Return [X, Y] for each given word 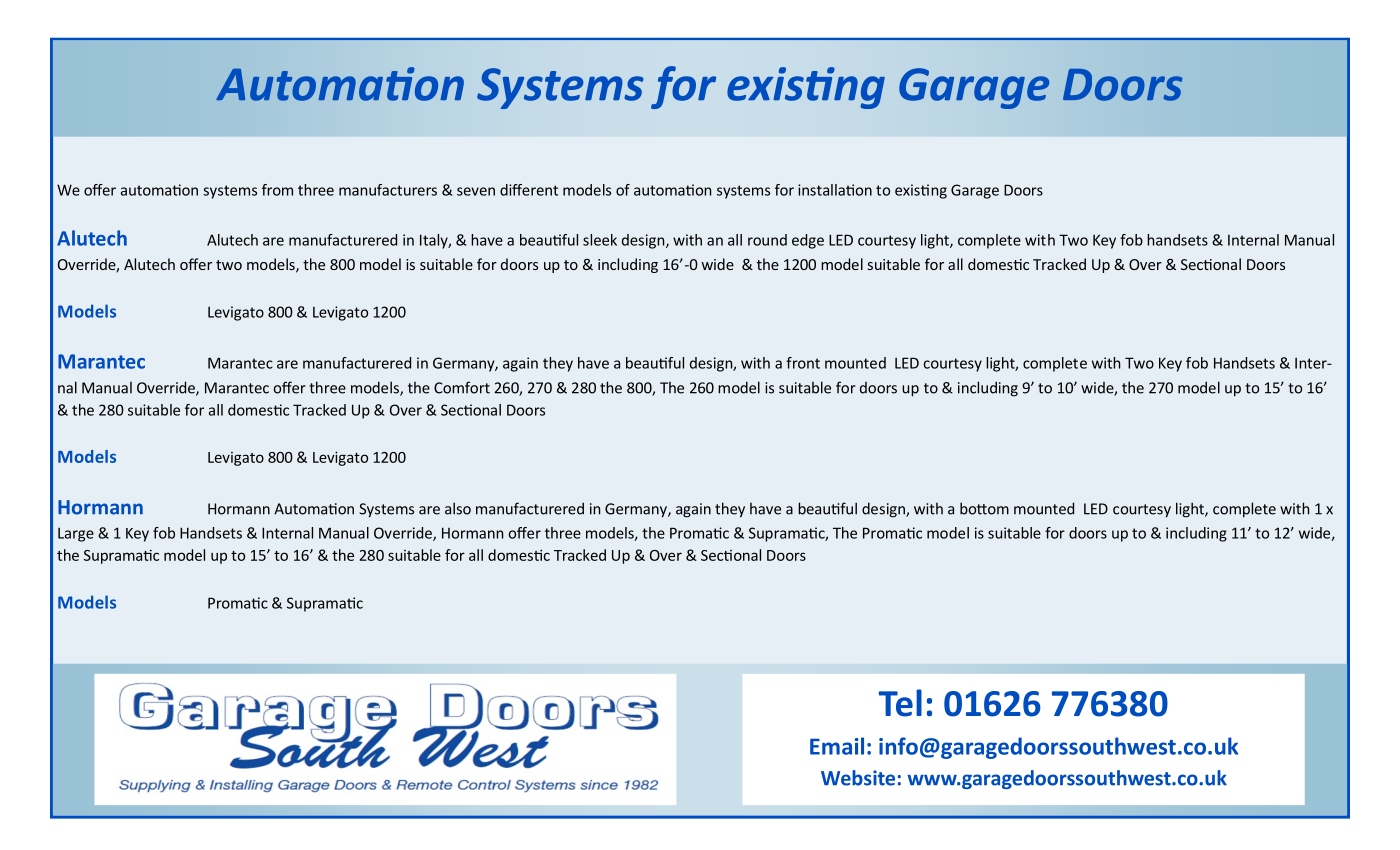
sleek [600, 240]
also [458, 508]
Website [858, 778]
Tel [900, 703]
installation [835, 190]
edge [808, 241]
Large [76, 534]
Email [837, 746]
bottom [984, 508]
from [277, 190]
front [803, 363]
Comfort [462, 387]
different [529, 190]
